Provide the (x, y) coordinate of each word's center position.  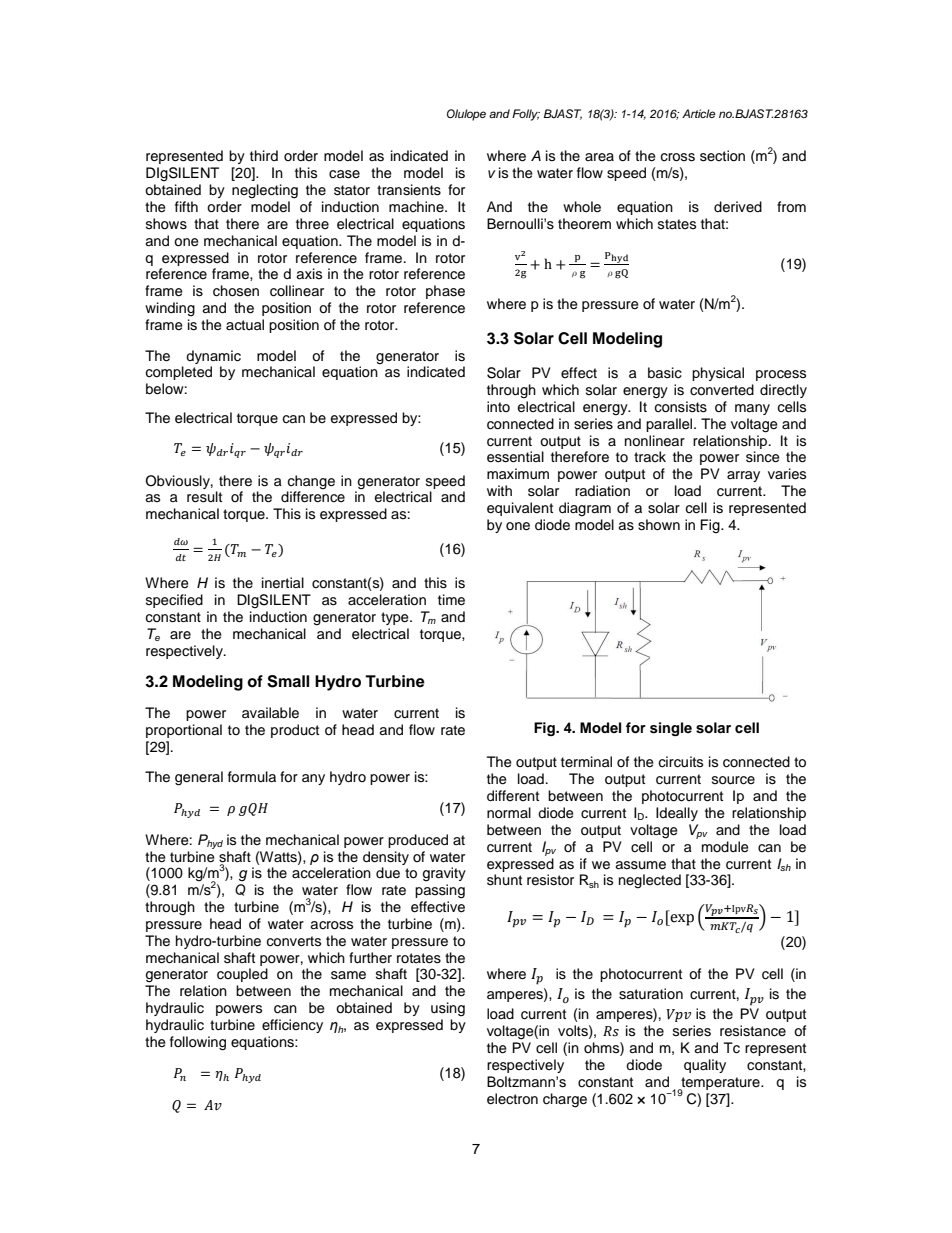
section (722, 156)
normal (509, 812)
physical (718, 374)
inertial (283, 583)
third (264, 155)
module (725, 847)
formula (252, 777)
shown (659, 525)
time (451, 600)
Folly (526, 115)
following (198, 1043)
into (498, 406)
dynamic (213, 357)
